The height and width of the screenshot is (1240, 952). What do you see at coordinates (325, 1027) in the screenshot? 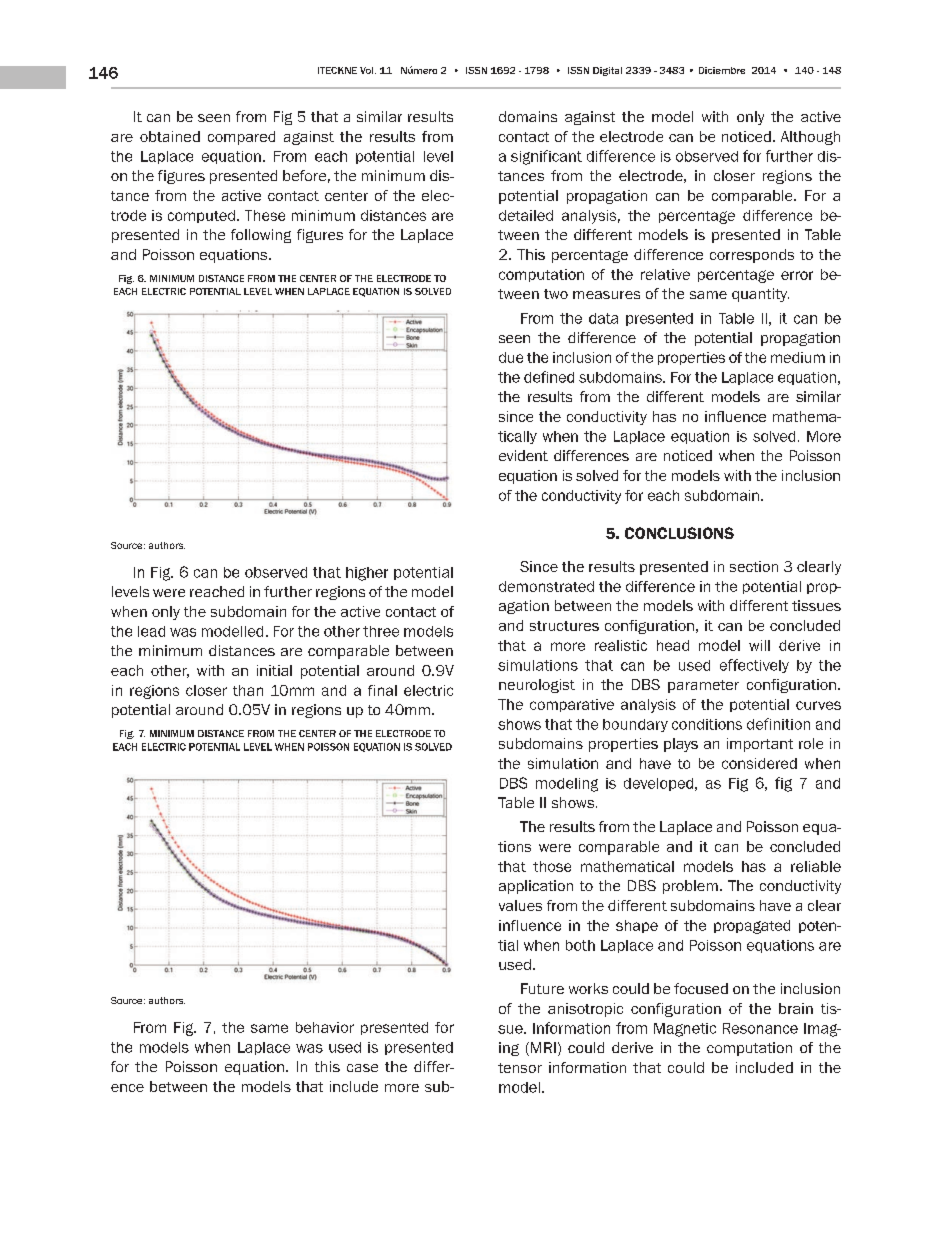
I see `behavior` at bounding box center [325, 1027].
